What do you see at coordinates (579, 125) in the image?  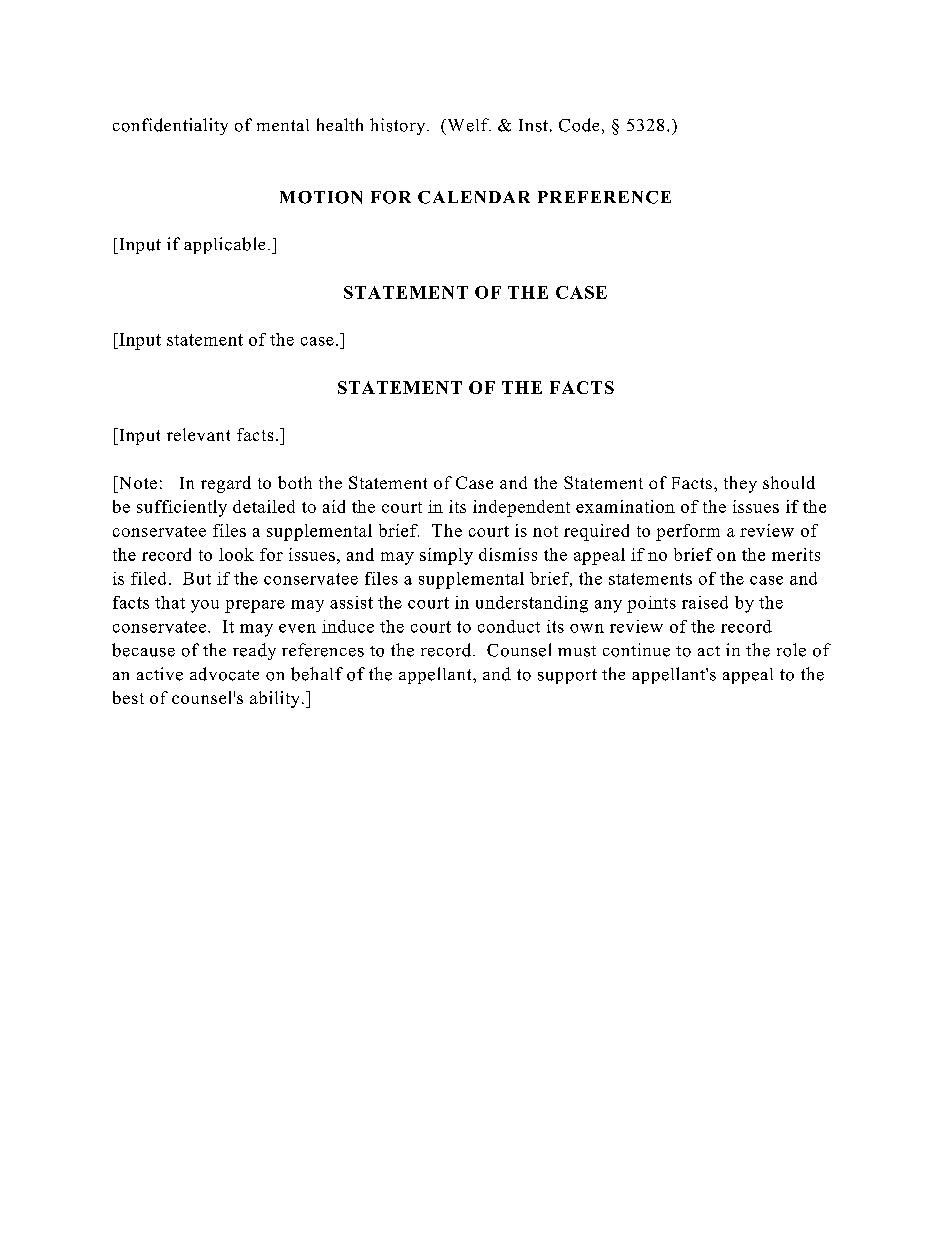 I see `Code` at bounding box center [579, 125].
